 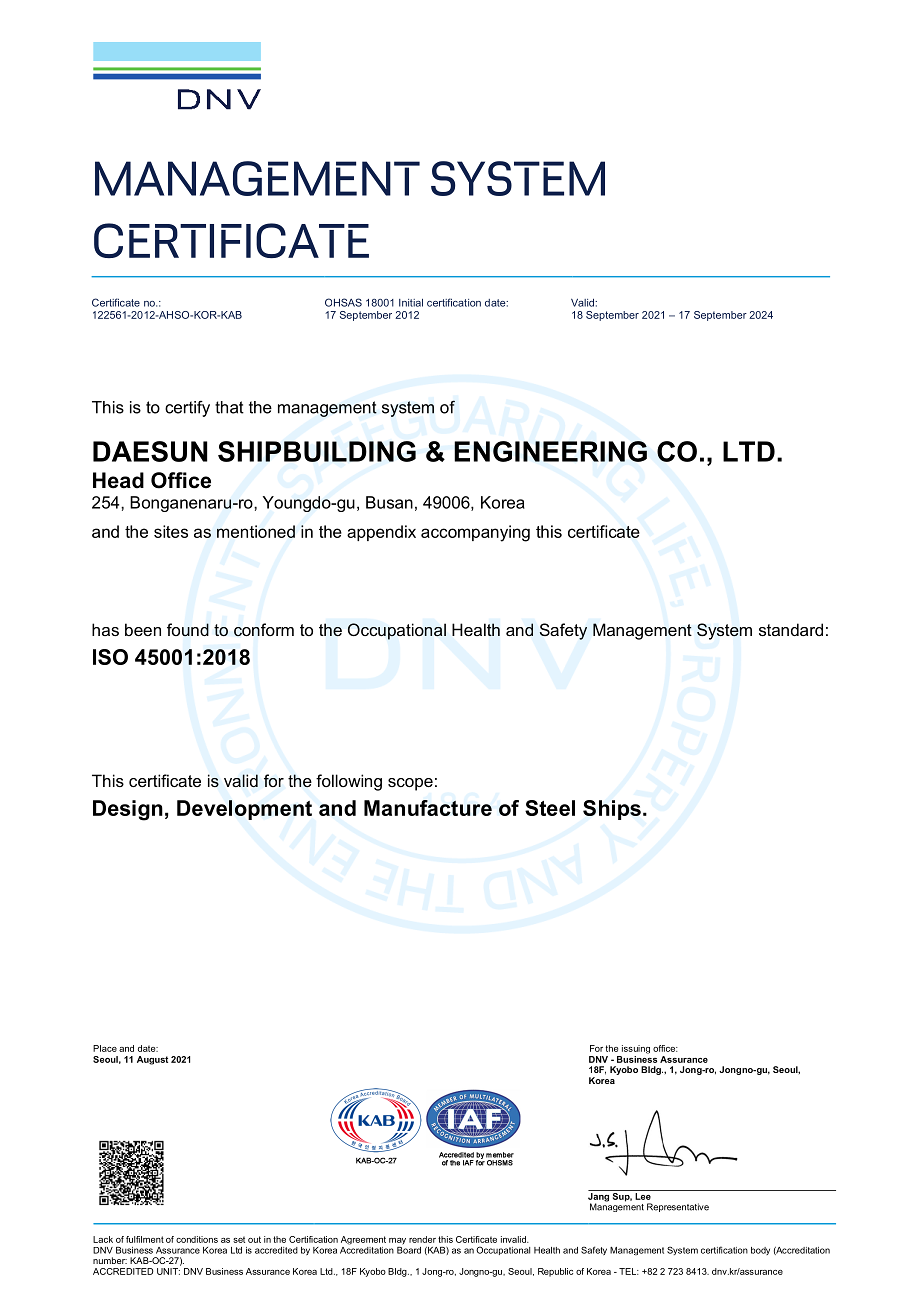 What do you see at coordinates (197, 1239) in the document?
I see `conditions` at bounding box center [197, 1239].
